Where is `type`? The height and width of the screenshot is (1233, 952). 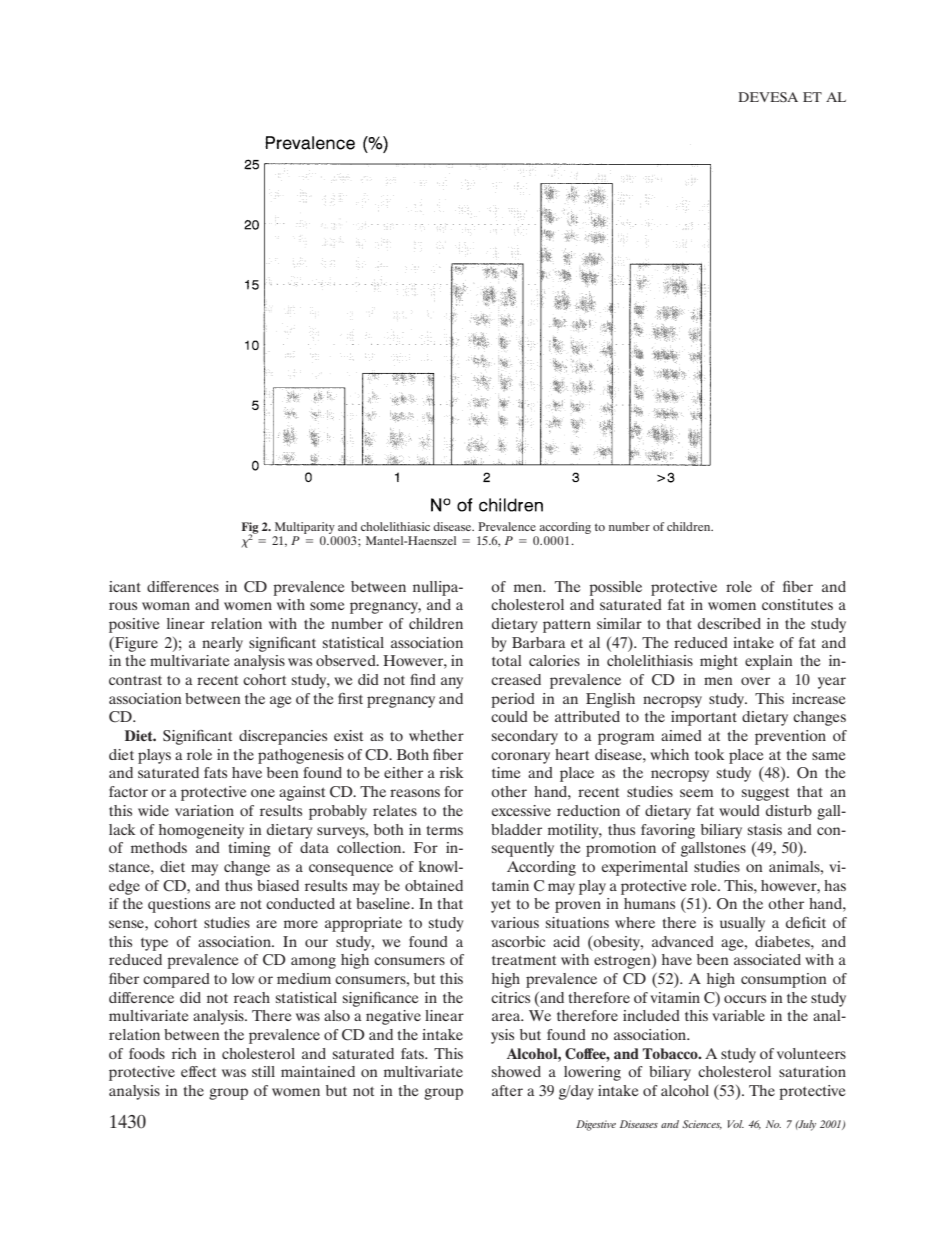
type is located at coordinates (154, 944).
